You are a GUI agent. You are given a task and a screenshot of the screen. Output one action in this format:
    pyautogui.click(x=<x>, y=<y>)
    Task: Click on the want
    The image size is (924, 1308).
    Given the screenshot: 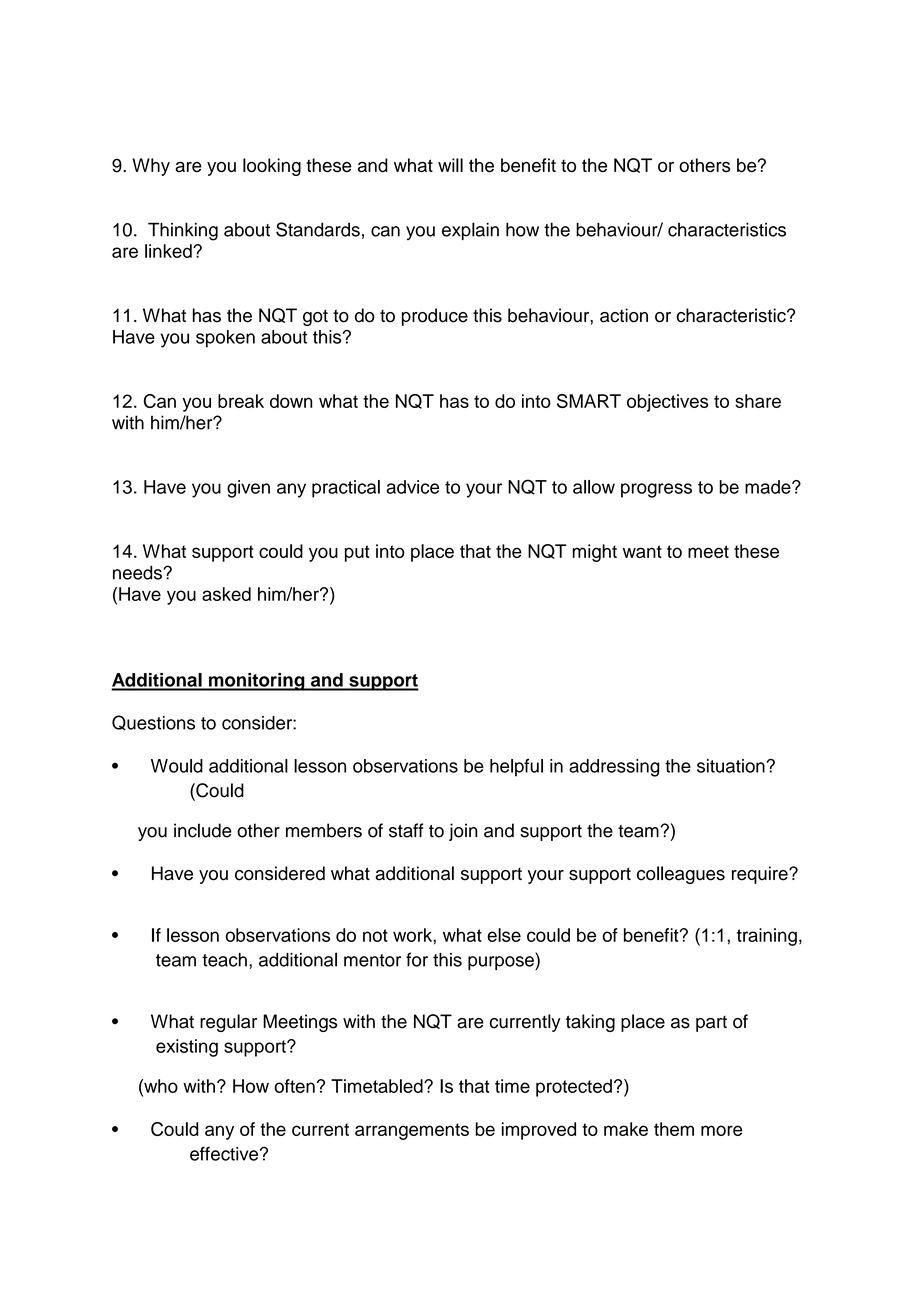 What is the action you would take?
    pyautogui.click(x=642, y=551)
